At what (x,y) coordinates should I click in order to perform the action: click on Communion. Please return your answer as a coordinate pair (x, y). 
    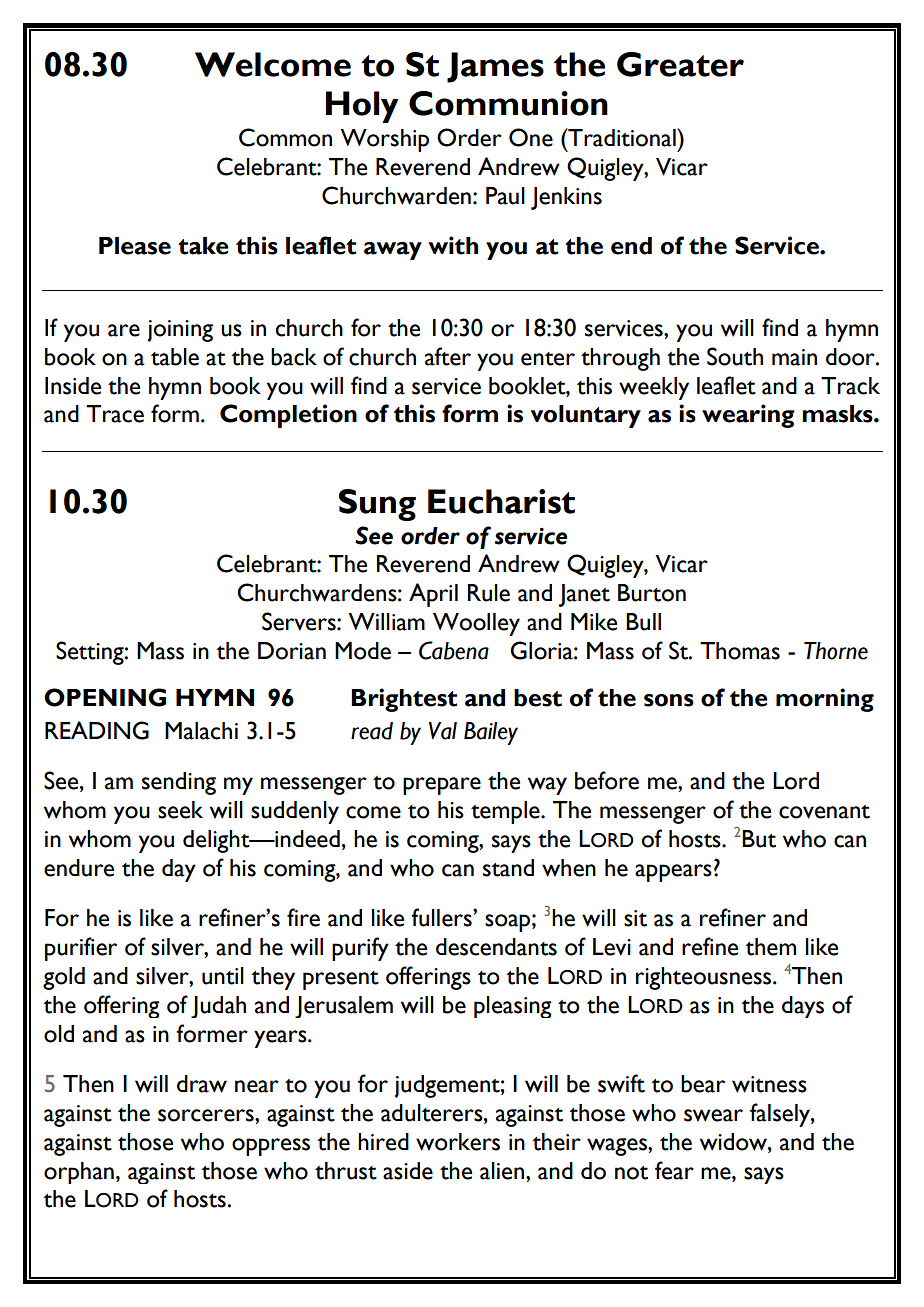
    Looking at the image, I should click on (508, 103).
